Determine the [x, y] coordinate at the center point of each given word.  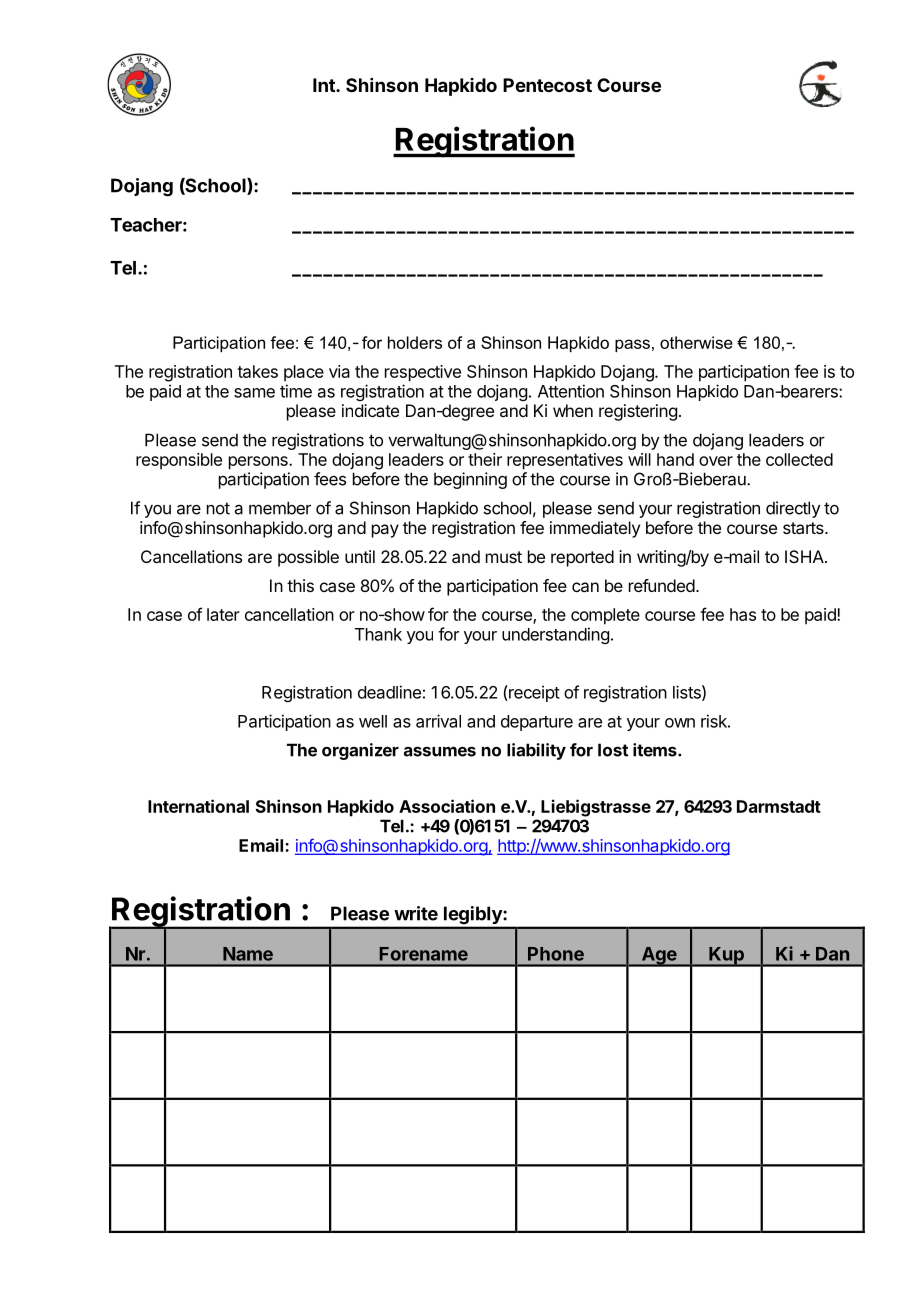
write [416, 913]
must [504, 557]
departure [537, 723]
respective [423, 373]
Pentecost [547, 85]
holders [415, 342]
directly [793, 509]
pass [632, 345]
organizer [360, 751]
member [280, 508]
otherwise [696, 342]
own [680, 723]
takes [257, 371]
